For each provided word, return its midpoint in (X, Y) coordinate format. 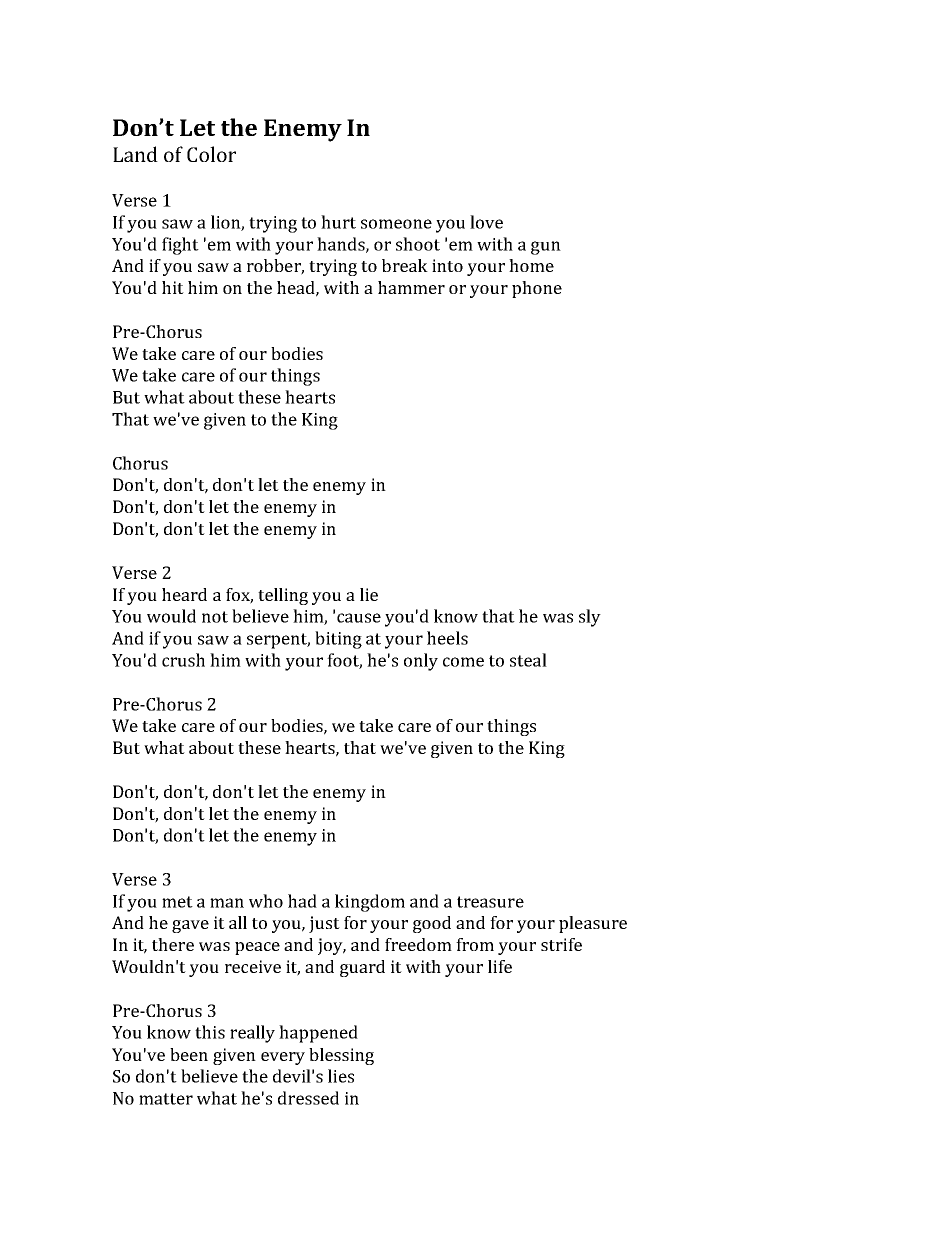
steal (528, 660)
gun (546, 248)
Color (211, 154)
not (215, 617)
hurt (338, 222)
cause (359, 618)
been (189, 1054)
